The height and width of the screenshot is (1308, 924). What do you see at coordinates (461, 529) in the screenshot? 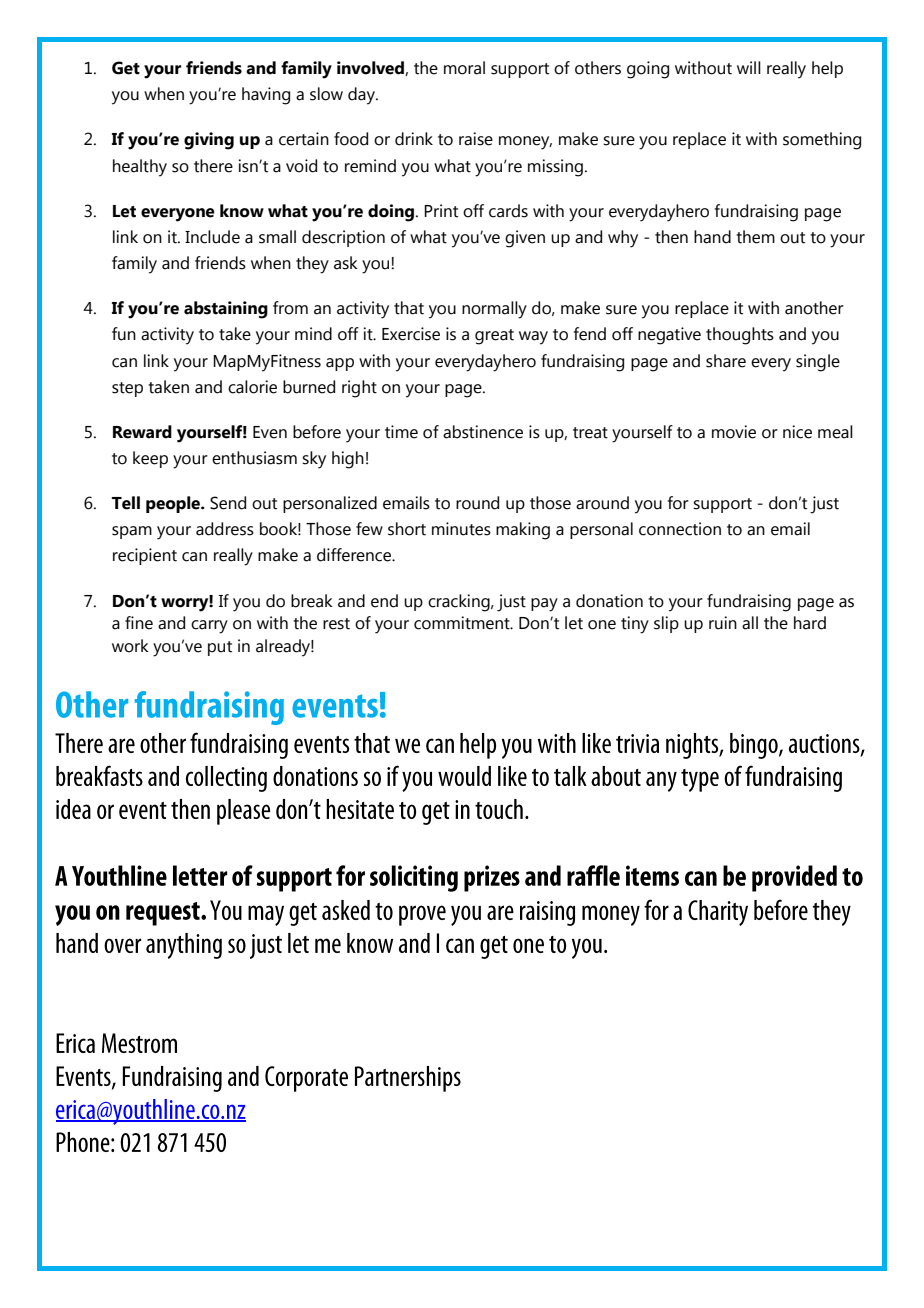
I see `minutes` at bounding box center [461, 529].
